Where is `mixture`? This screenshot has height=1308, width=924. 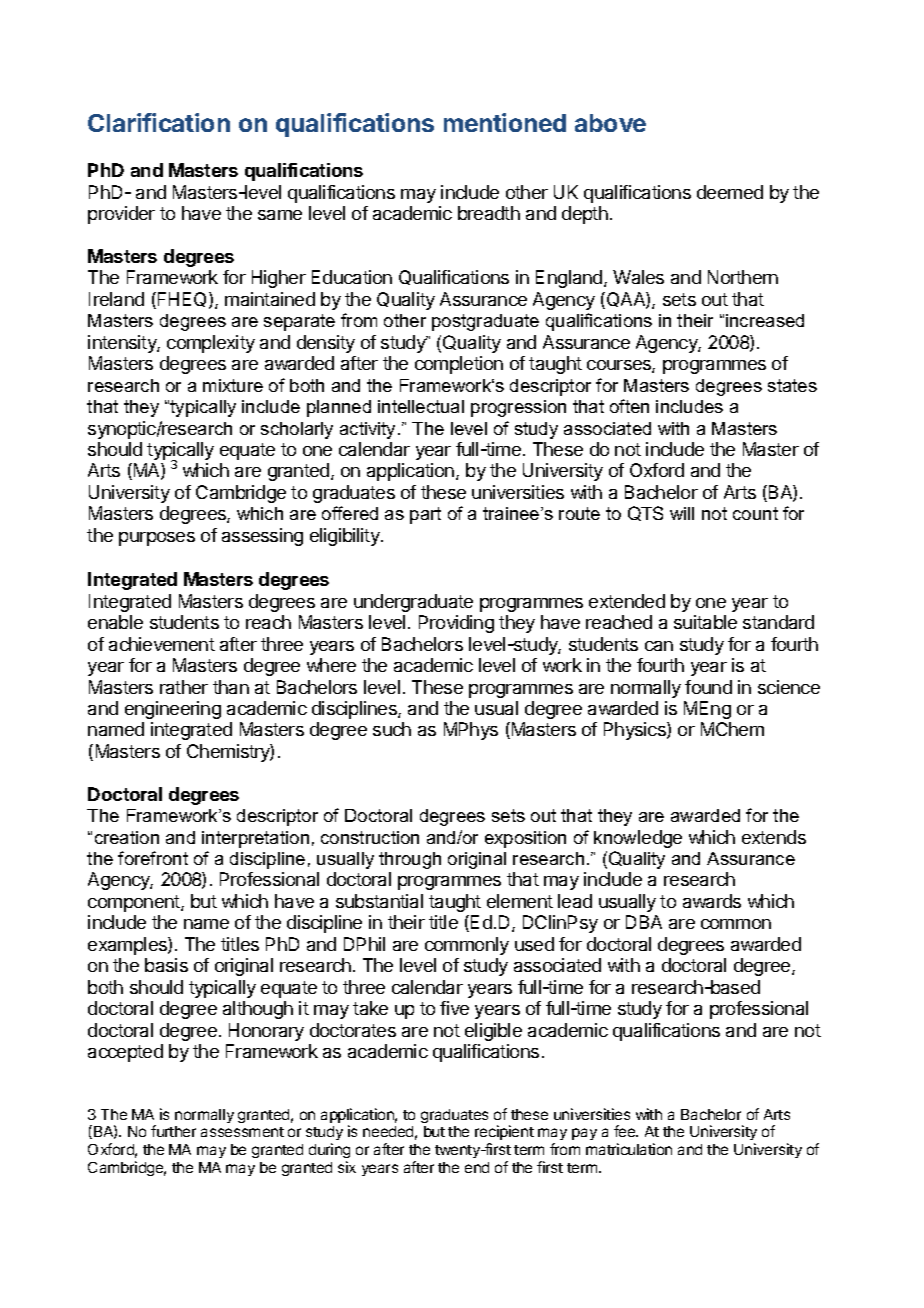 mixture is located at coordinates (233, 385).
